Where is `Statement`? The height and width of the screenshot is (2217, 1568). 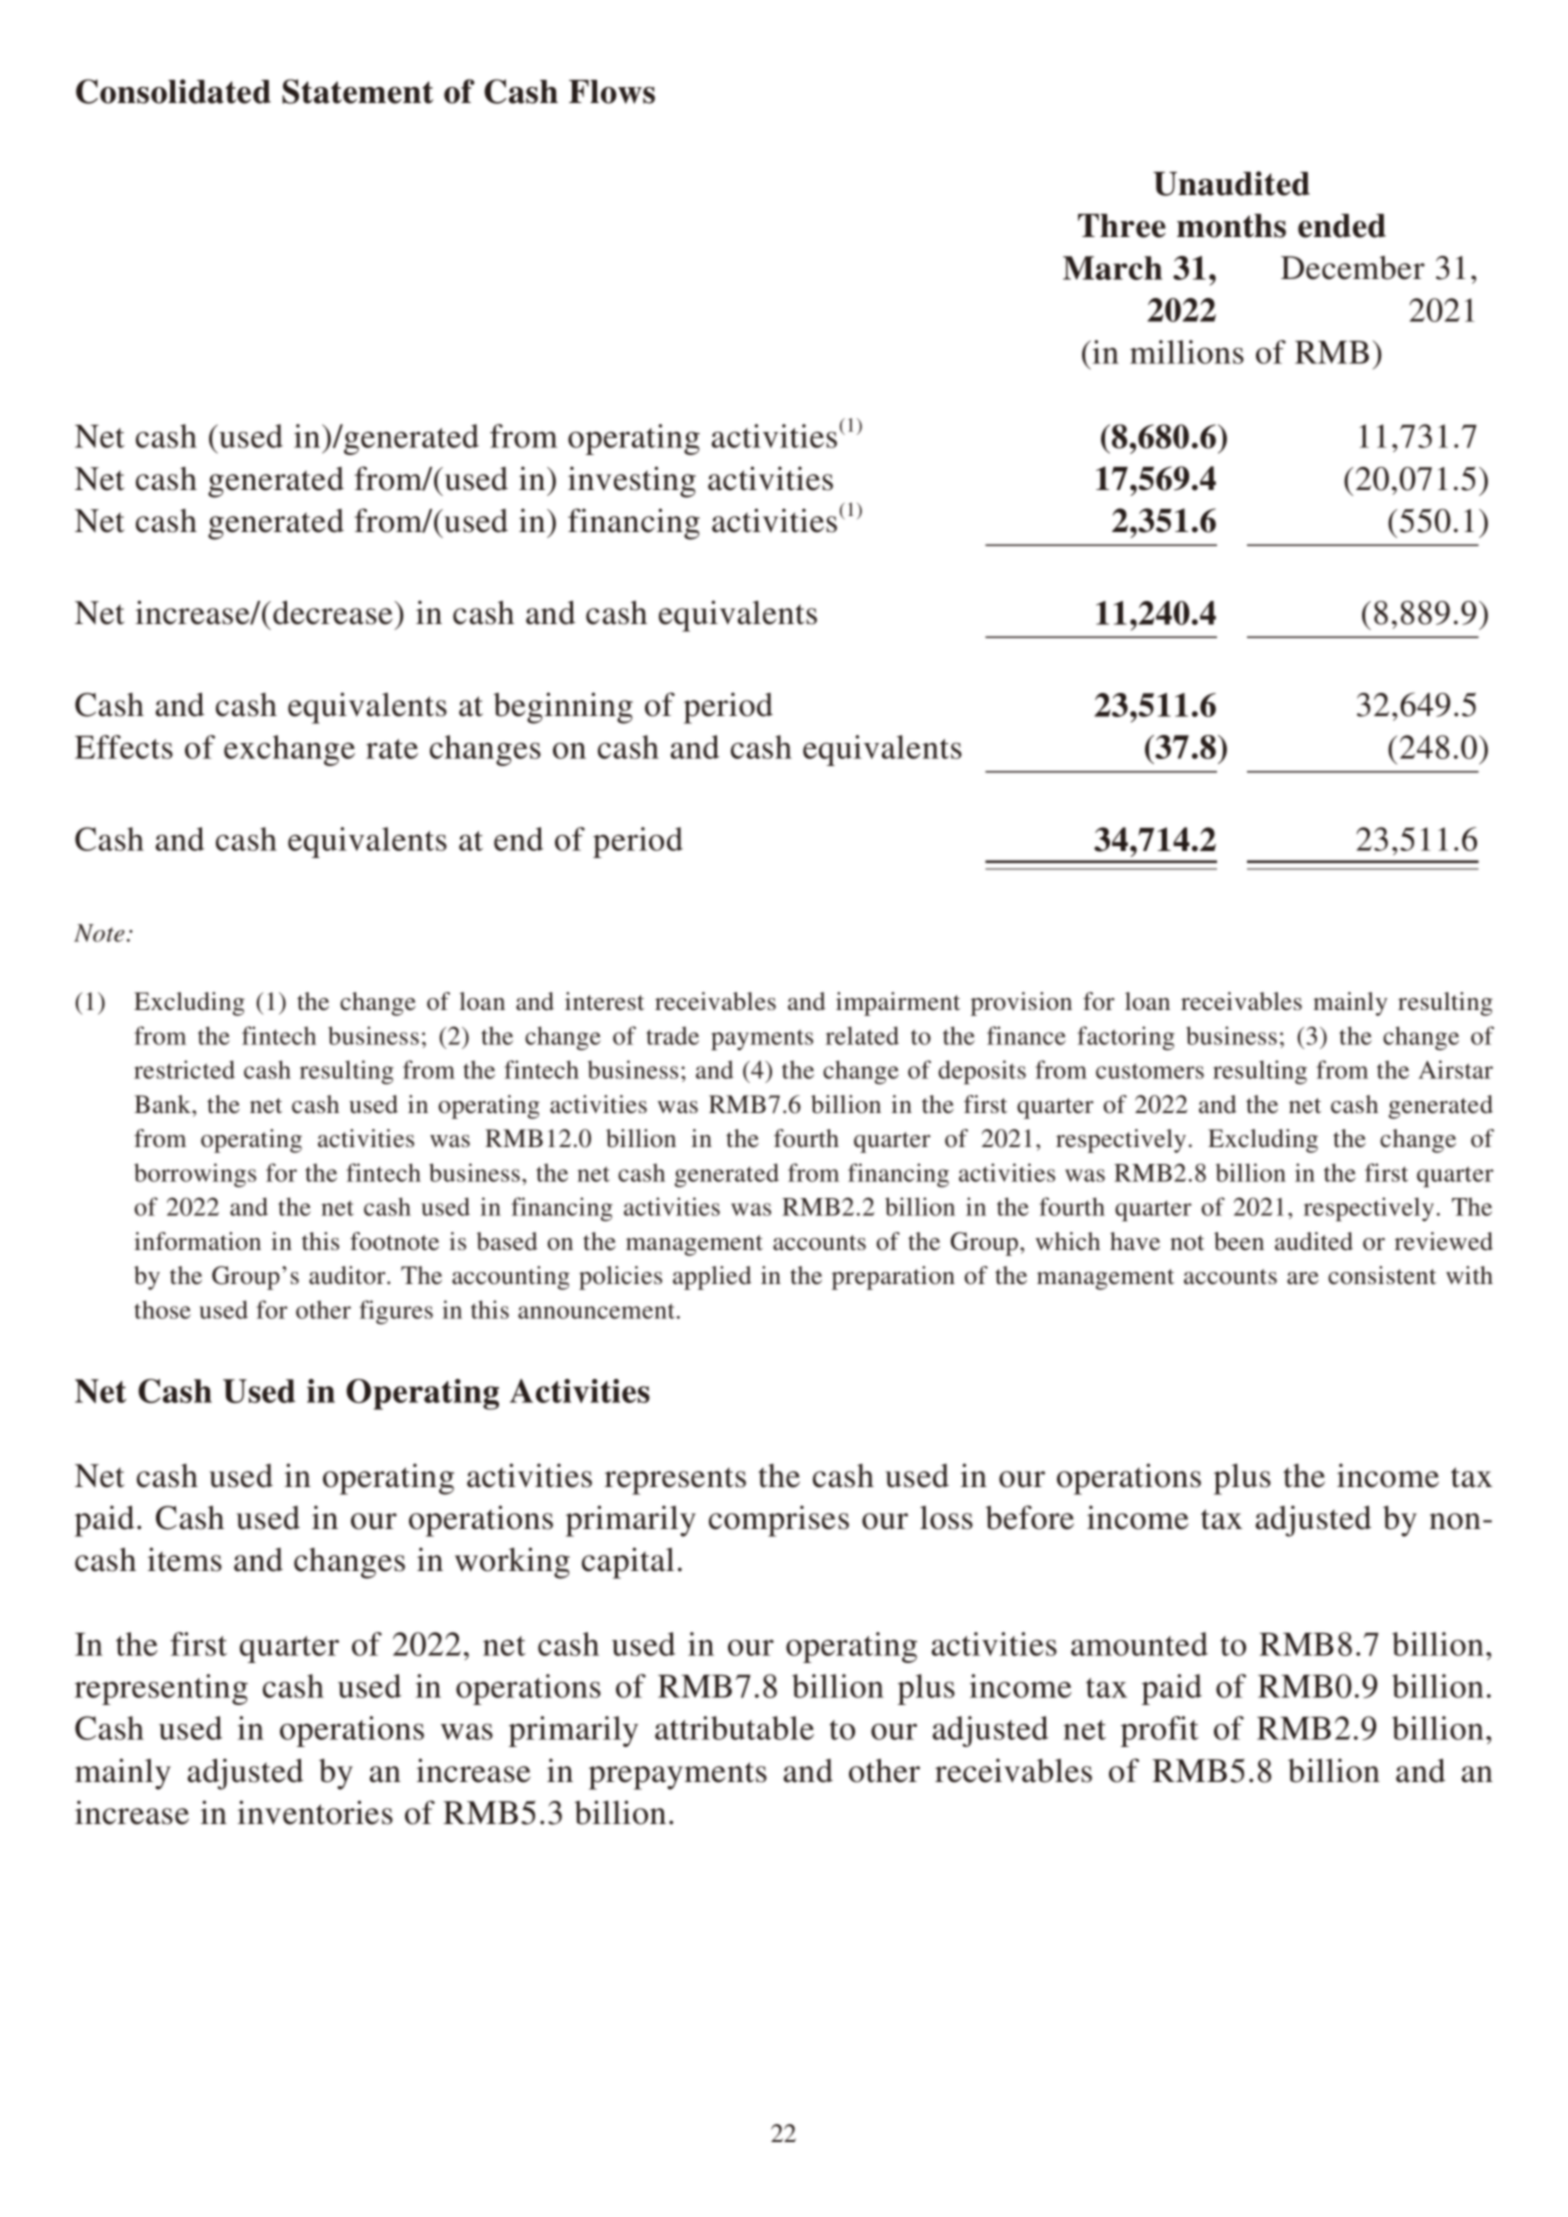
Statement is located at coordinates (357, 91).
